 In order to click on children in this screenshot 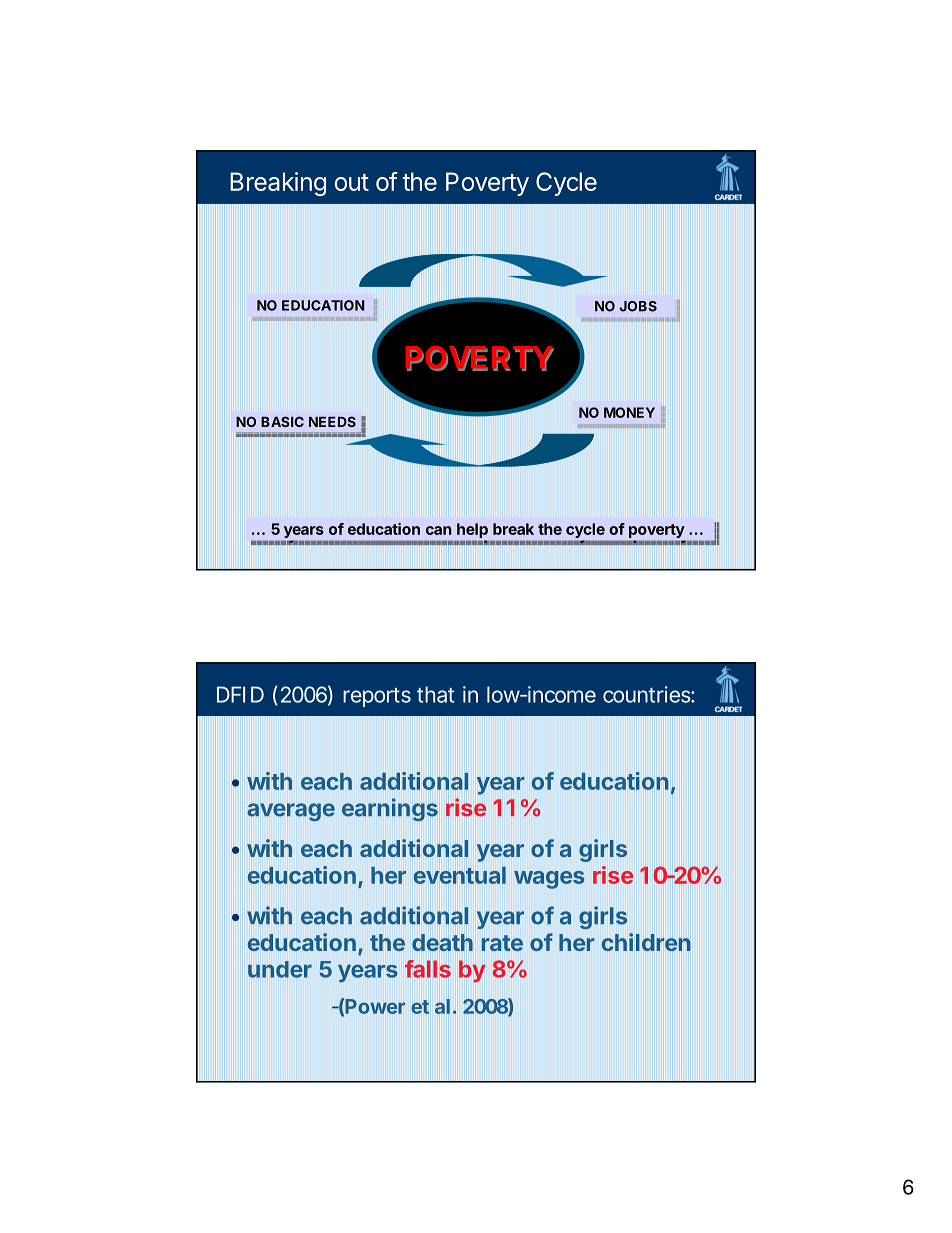, I will do `click(646, 942)`.
